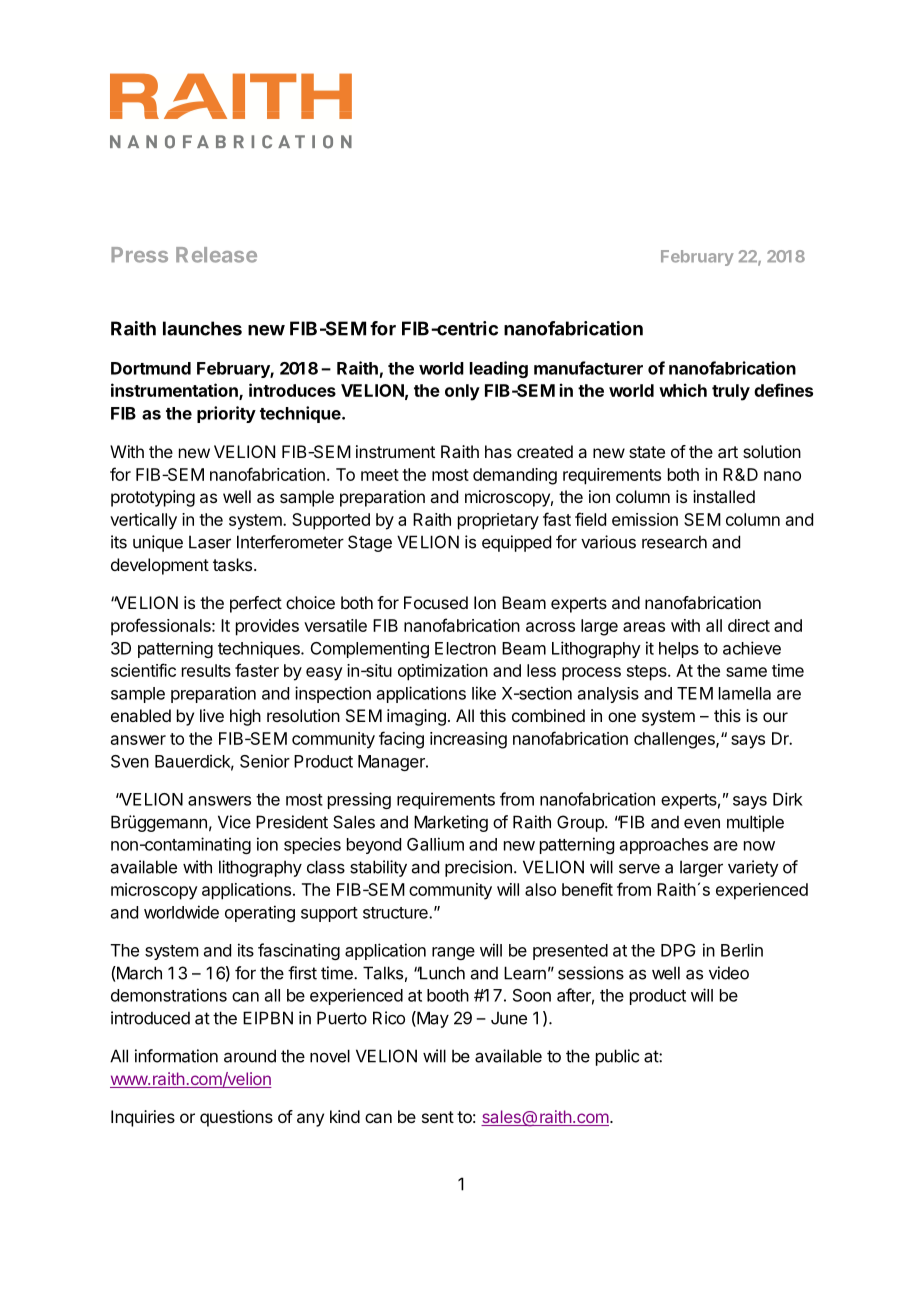 Image resolution: width=924 pixels, height=1308 pixels. Describe the element at coordinates (236, 1118) in the screenshot. I see `questions` at that location.
